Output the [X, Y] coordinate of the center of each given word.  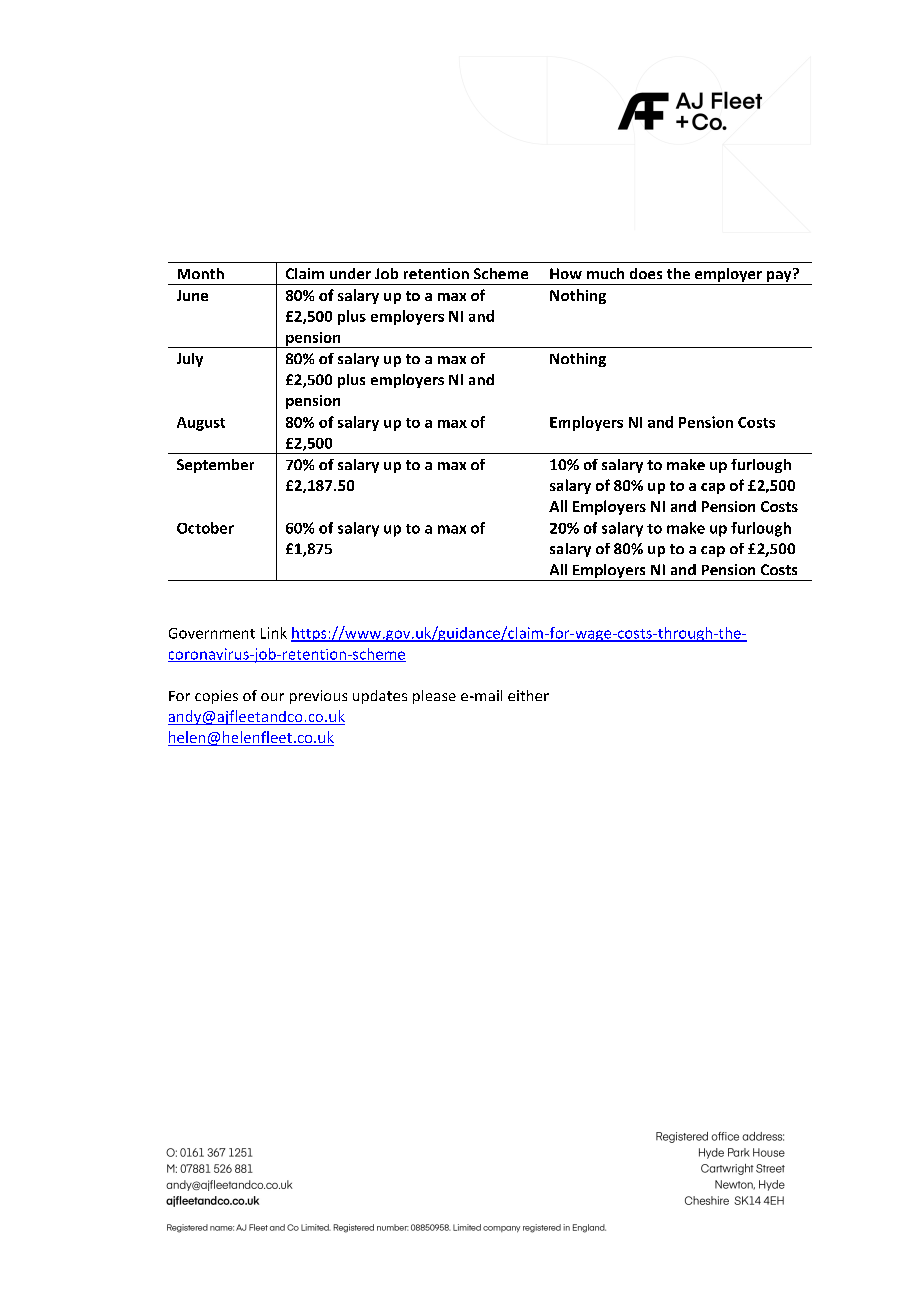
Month [201, 273]
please [434, 697]
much [605, 273]
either [528, 695]
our [272, 697]
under [350, 273]
